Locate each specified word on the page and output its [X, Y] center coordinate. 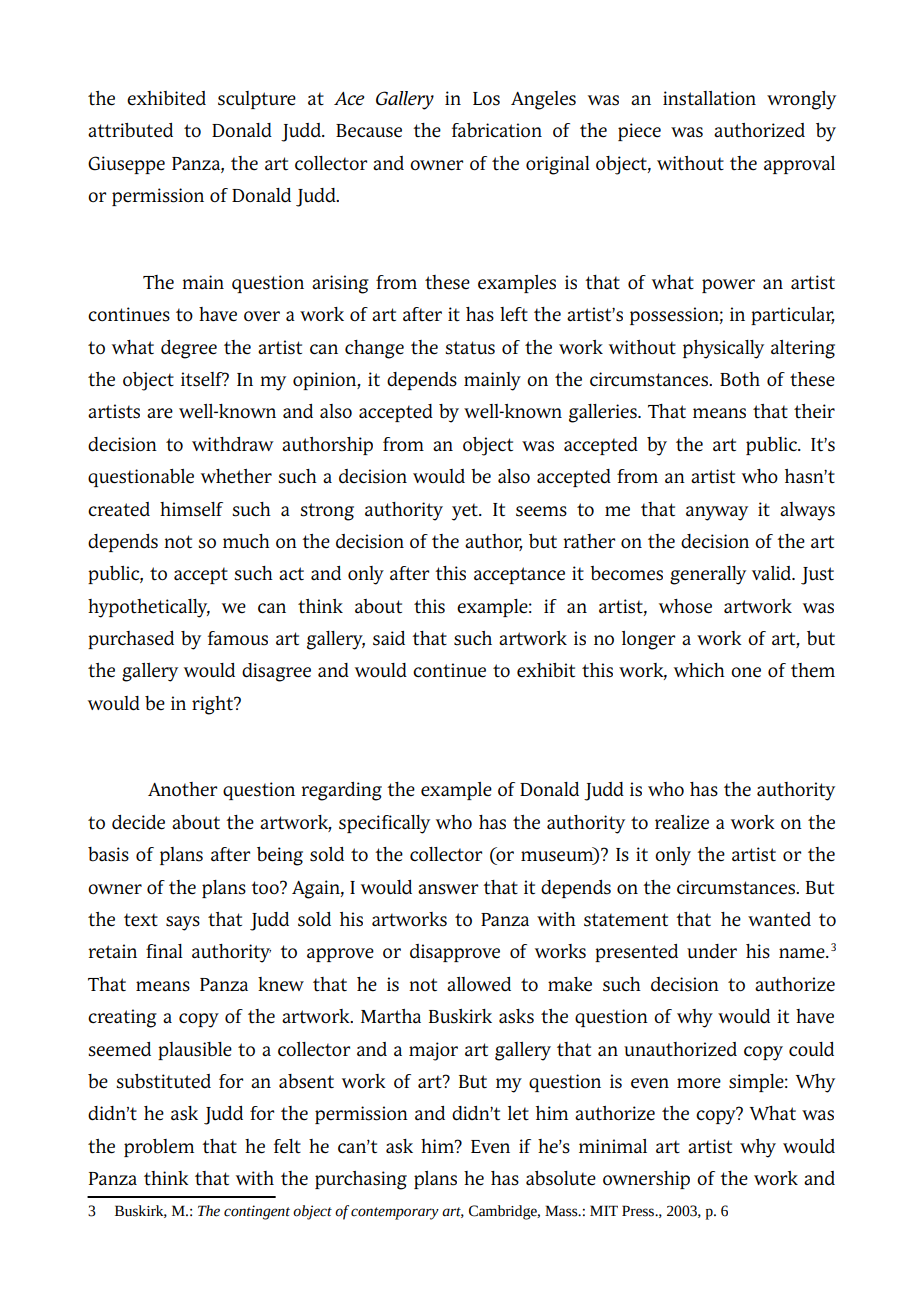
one [746, 672]
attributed [130, 130]
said [389, 638]
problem [159, 1148]
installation [709, 98]
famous [238, 638]
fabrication [497, 130]
